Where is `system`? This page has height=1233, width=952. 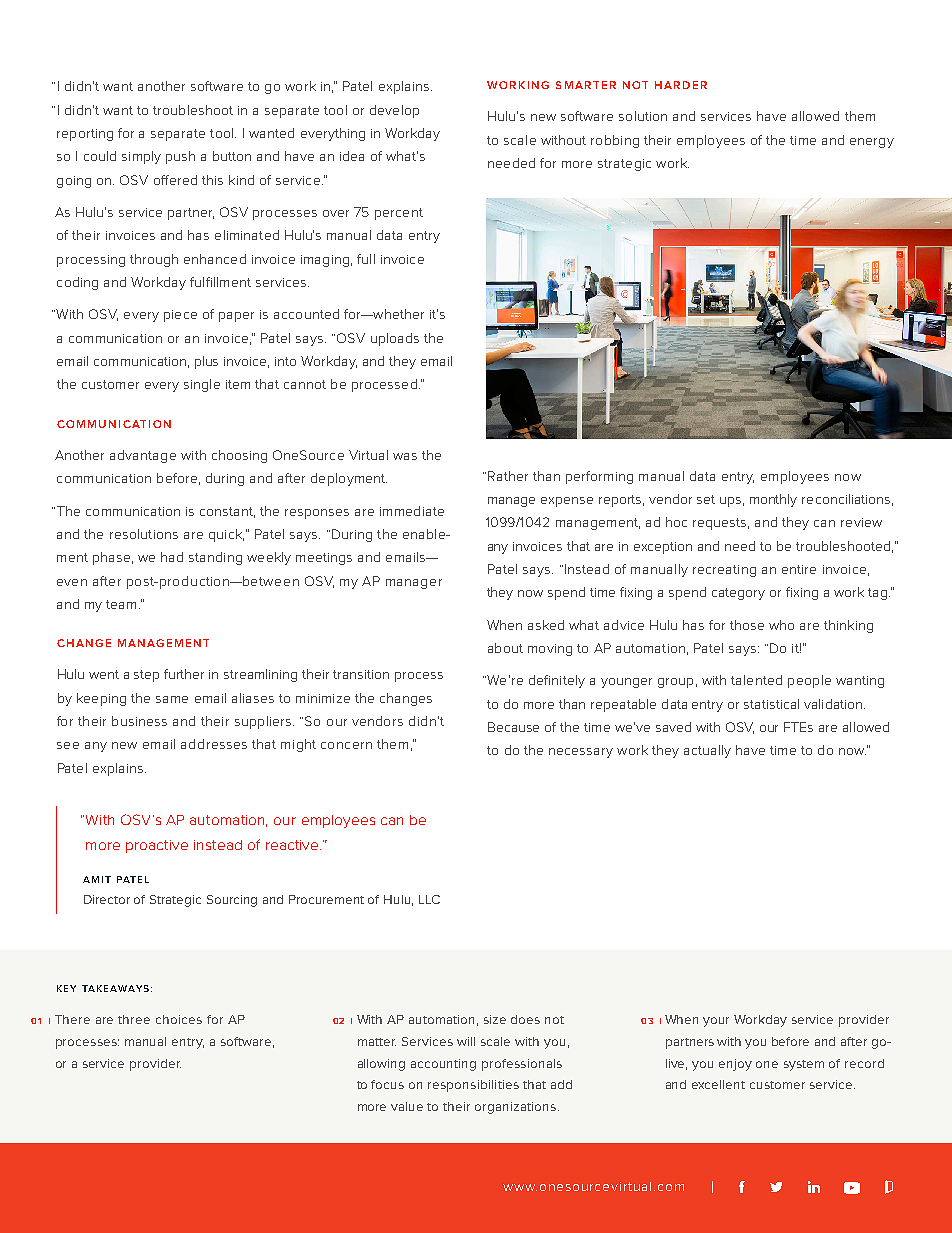
system is located at coordinates (804, 1065).
